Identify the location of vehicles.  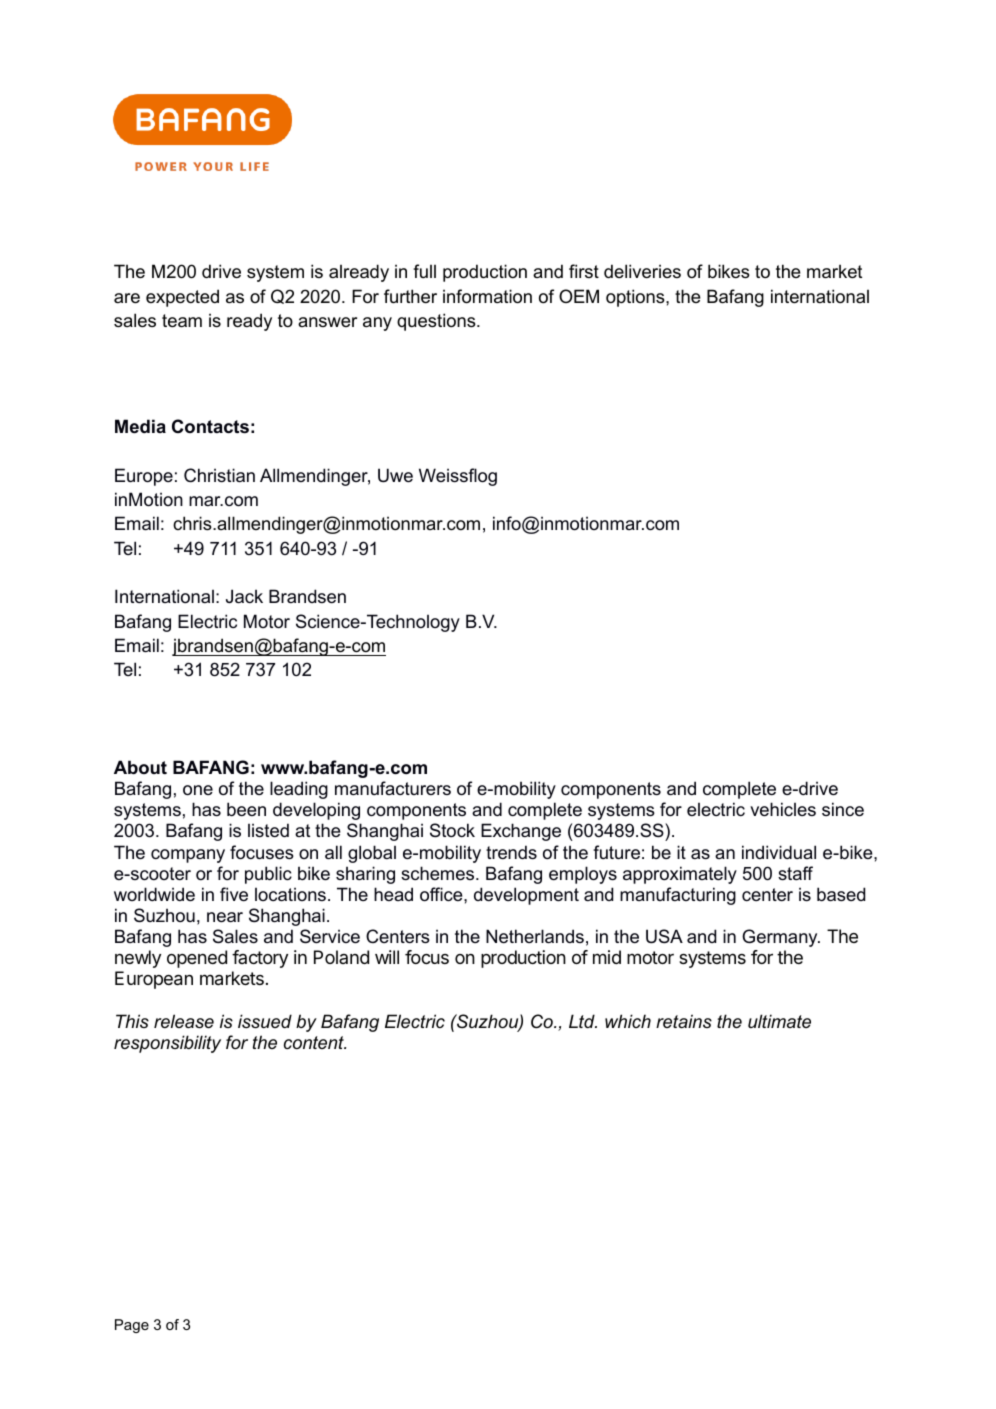
(783, 809).
